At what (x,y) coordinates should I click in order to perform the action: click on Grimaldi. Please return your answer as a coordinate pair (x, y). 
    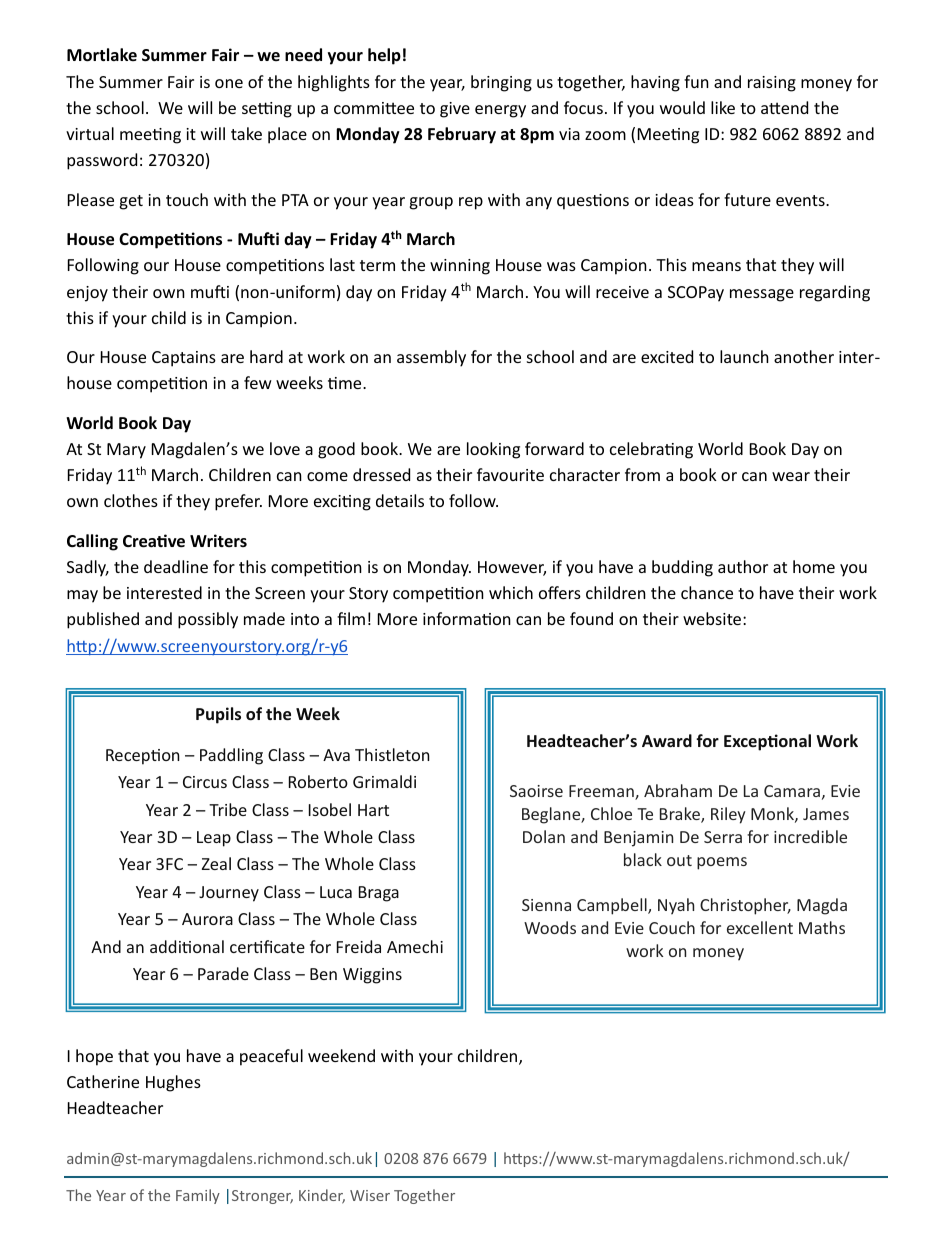
    Looking at the image, I should click on (384, 781).
